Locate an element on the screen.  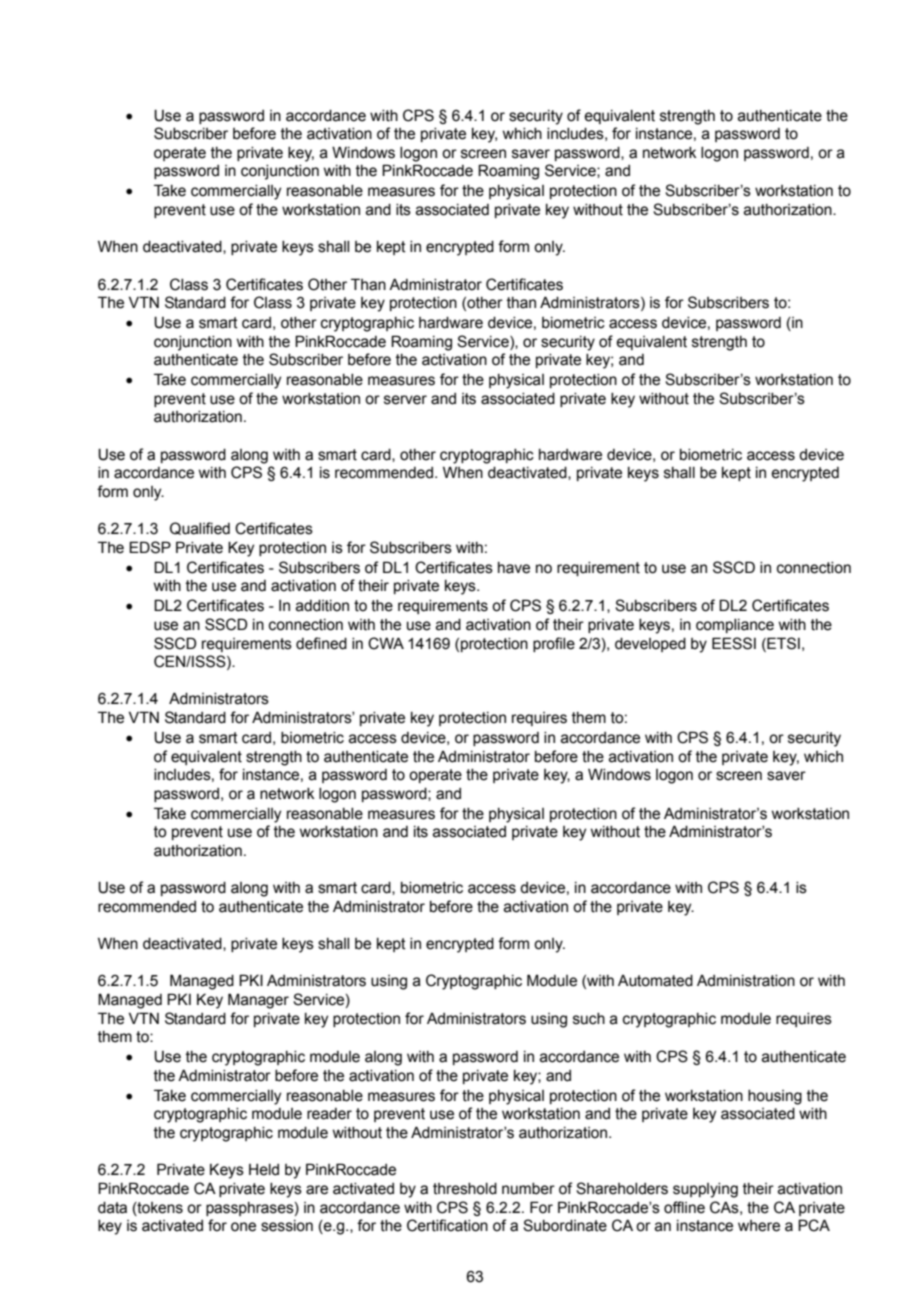
CWA is located at coordinates (386, 643).
